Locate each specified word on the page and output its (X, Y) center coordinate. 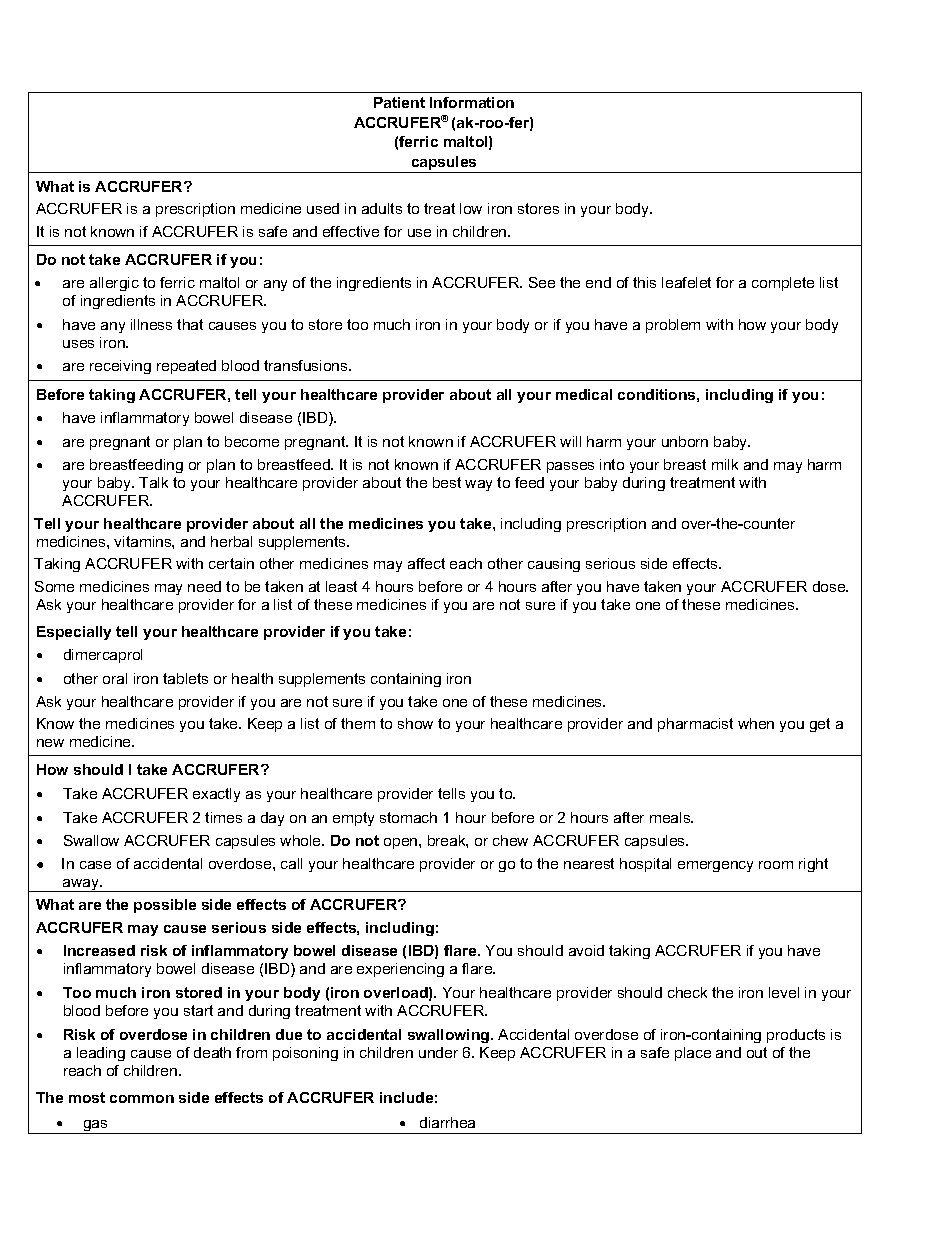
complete (783, 284)
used (323, 208)
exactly (216, 795)
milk (725, 464)
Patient (399, 102)
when (756, 723)
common (142, 1099)
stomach (408, 817)
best (447, 482)
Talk (153, 482)
